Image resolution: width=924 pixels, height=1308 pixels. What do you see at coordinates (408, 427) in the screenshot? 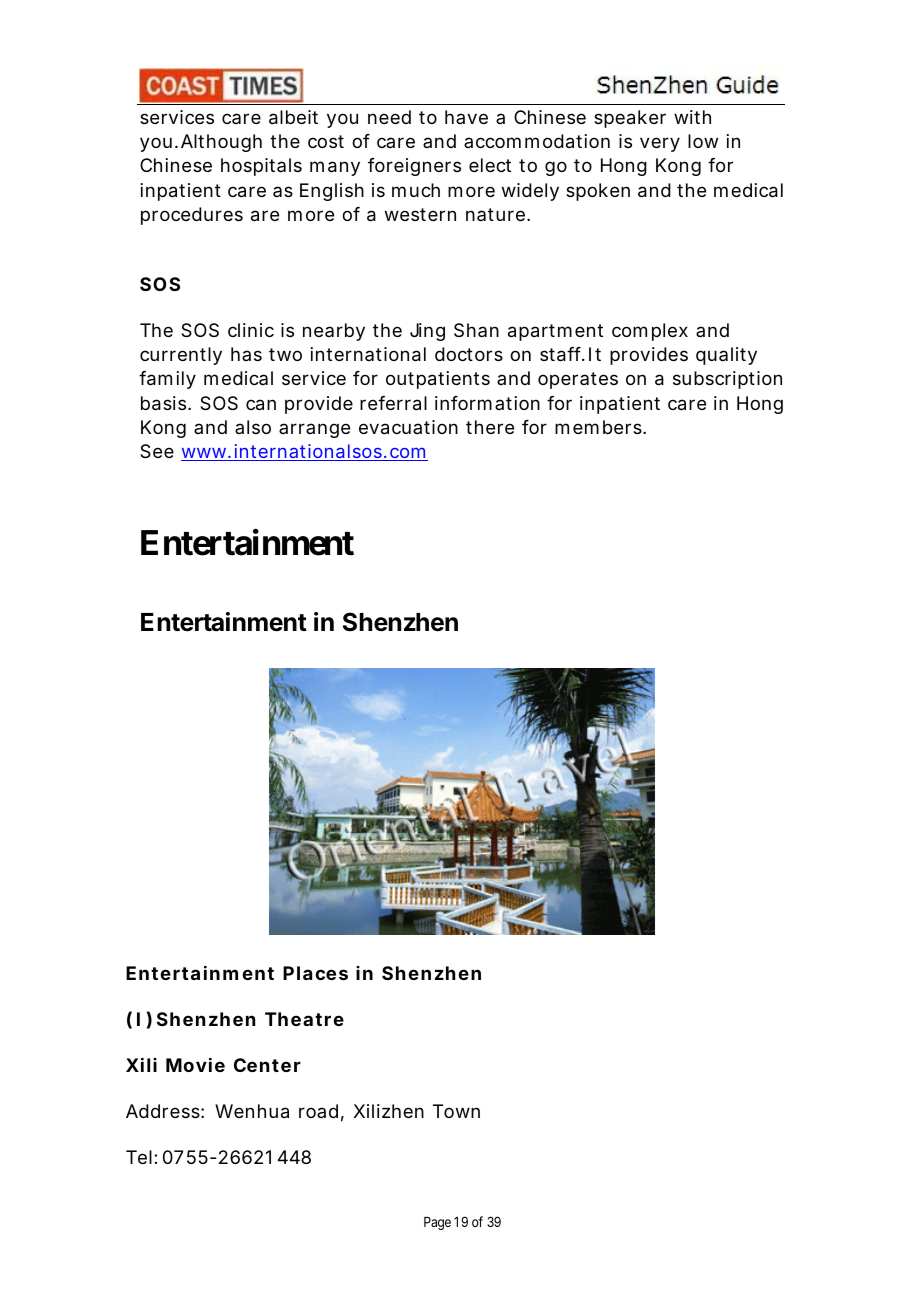
I see `evacuation` at bounding box center [408, 427].
